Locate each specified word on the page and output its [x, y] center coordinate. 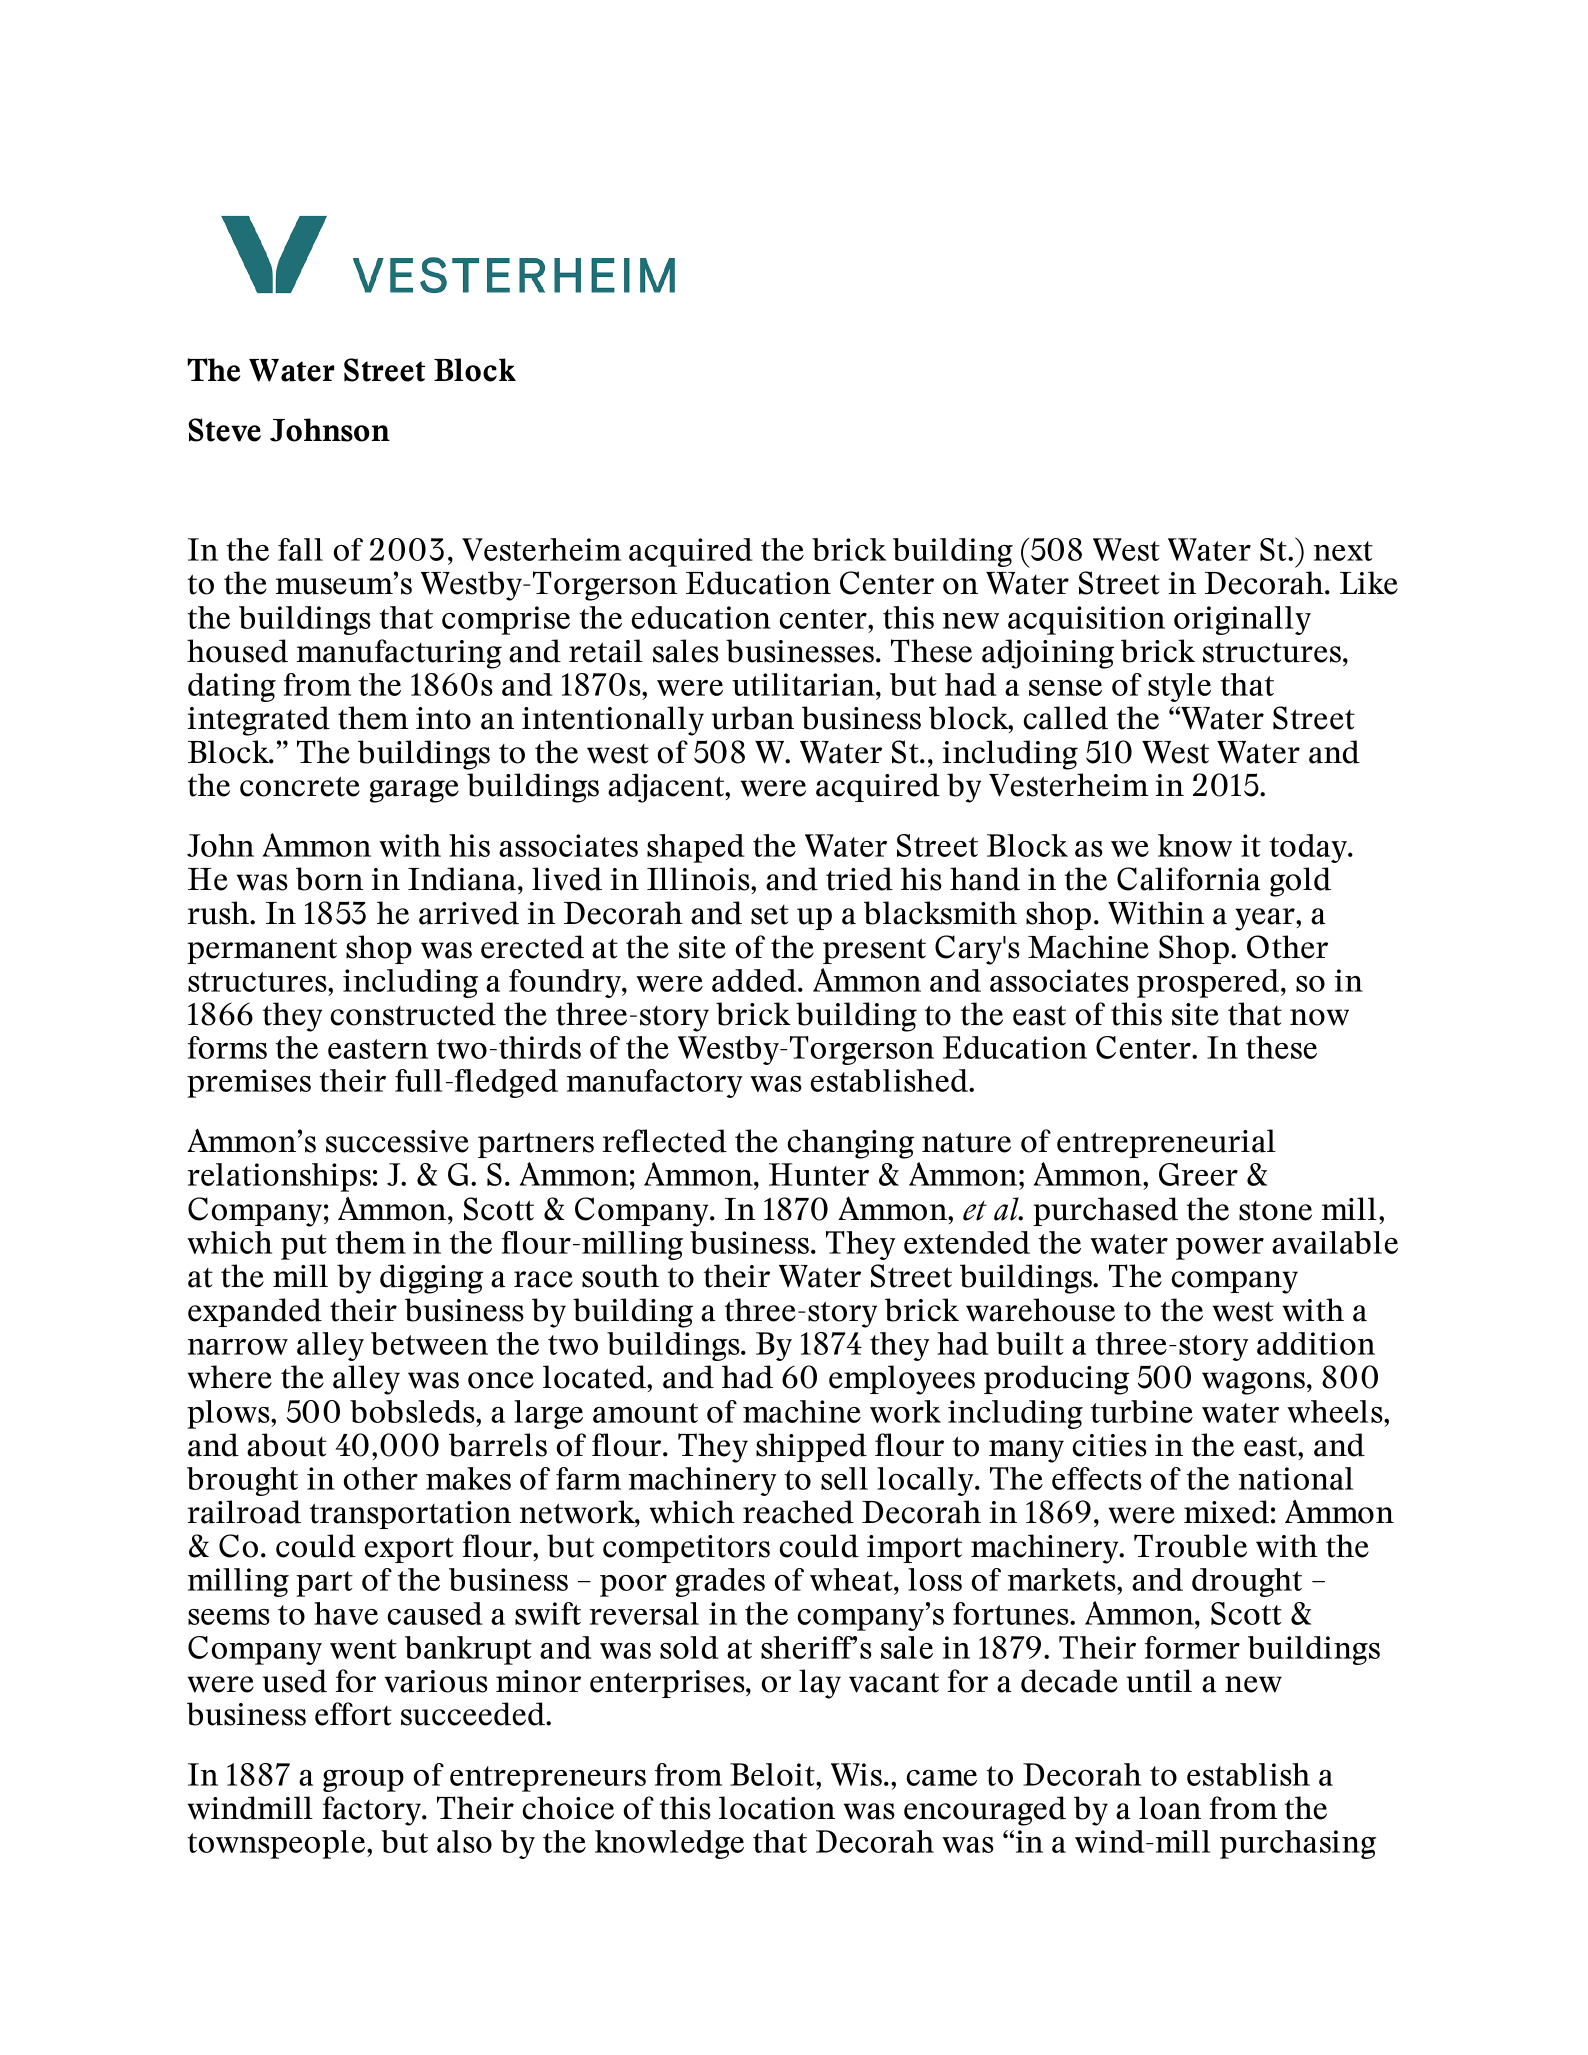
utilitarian [804, 684]
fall [300, 549]
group [363, 1781]
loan [1170, 1808]
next [1343, 551]
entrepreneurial [1166, 1143]
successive [397, 1141]
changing [850, 1144]
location [777, 1808]
